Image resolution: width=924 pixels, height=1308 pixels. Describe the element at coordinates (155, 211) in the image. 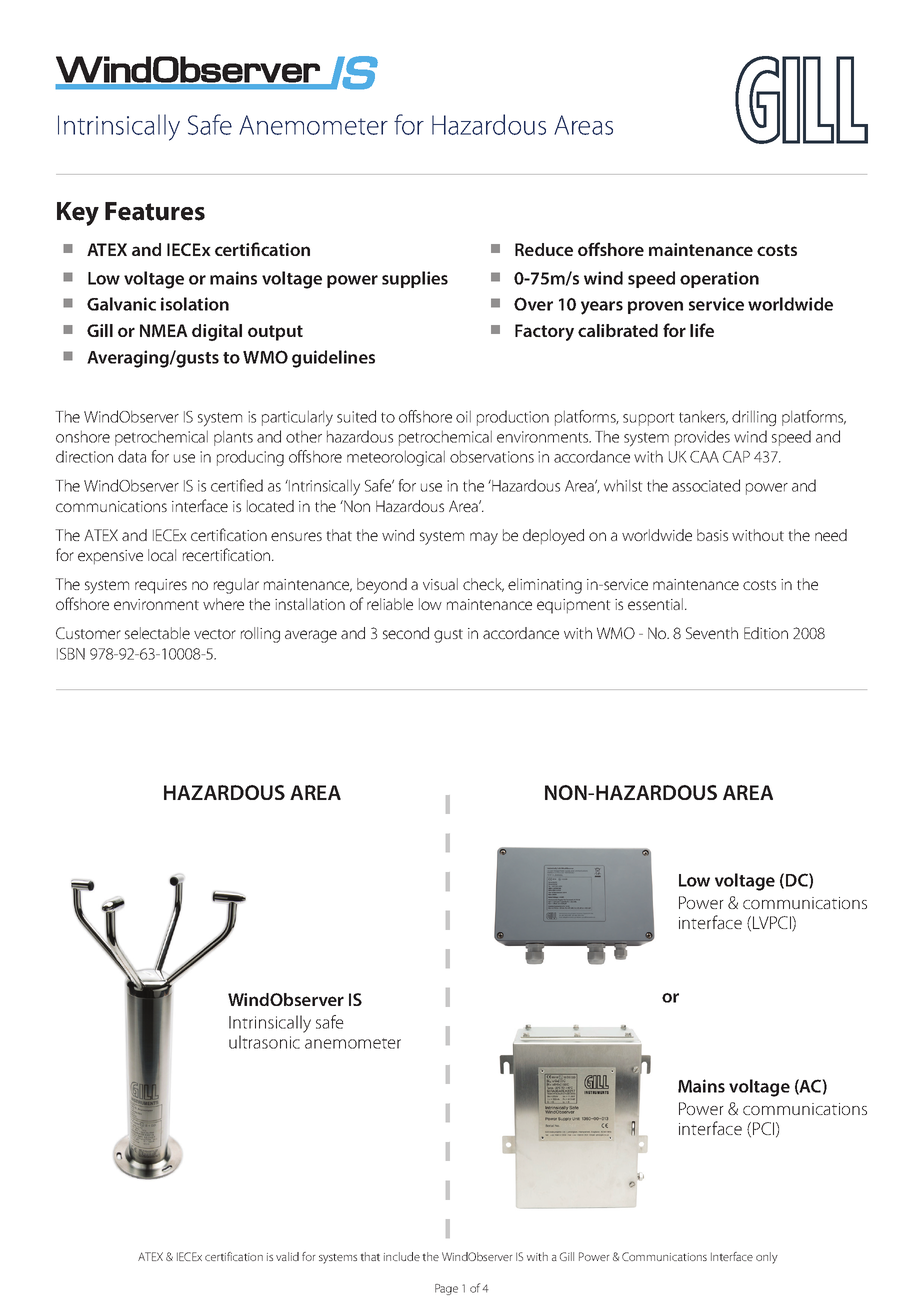

I see `Features` at that location.
